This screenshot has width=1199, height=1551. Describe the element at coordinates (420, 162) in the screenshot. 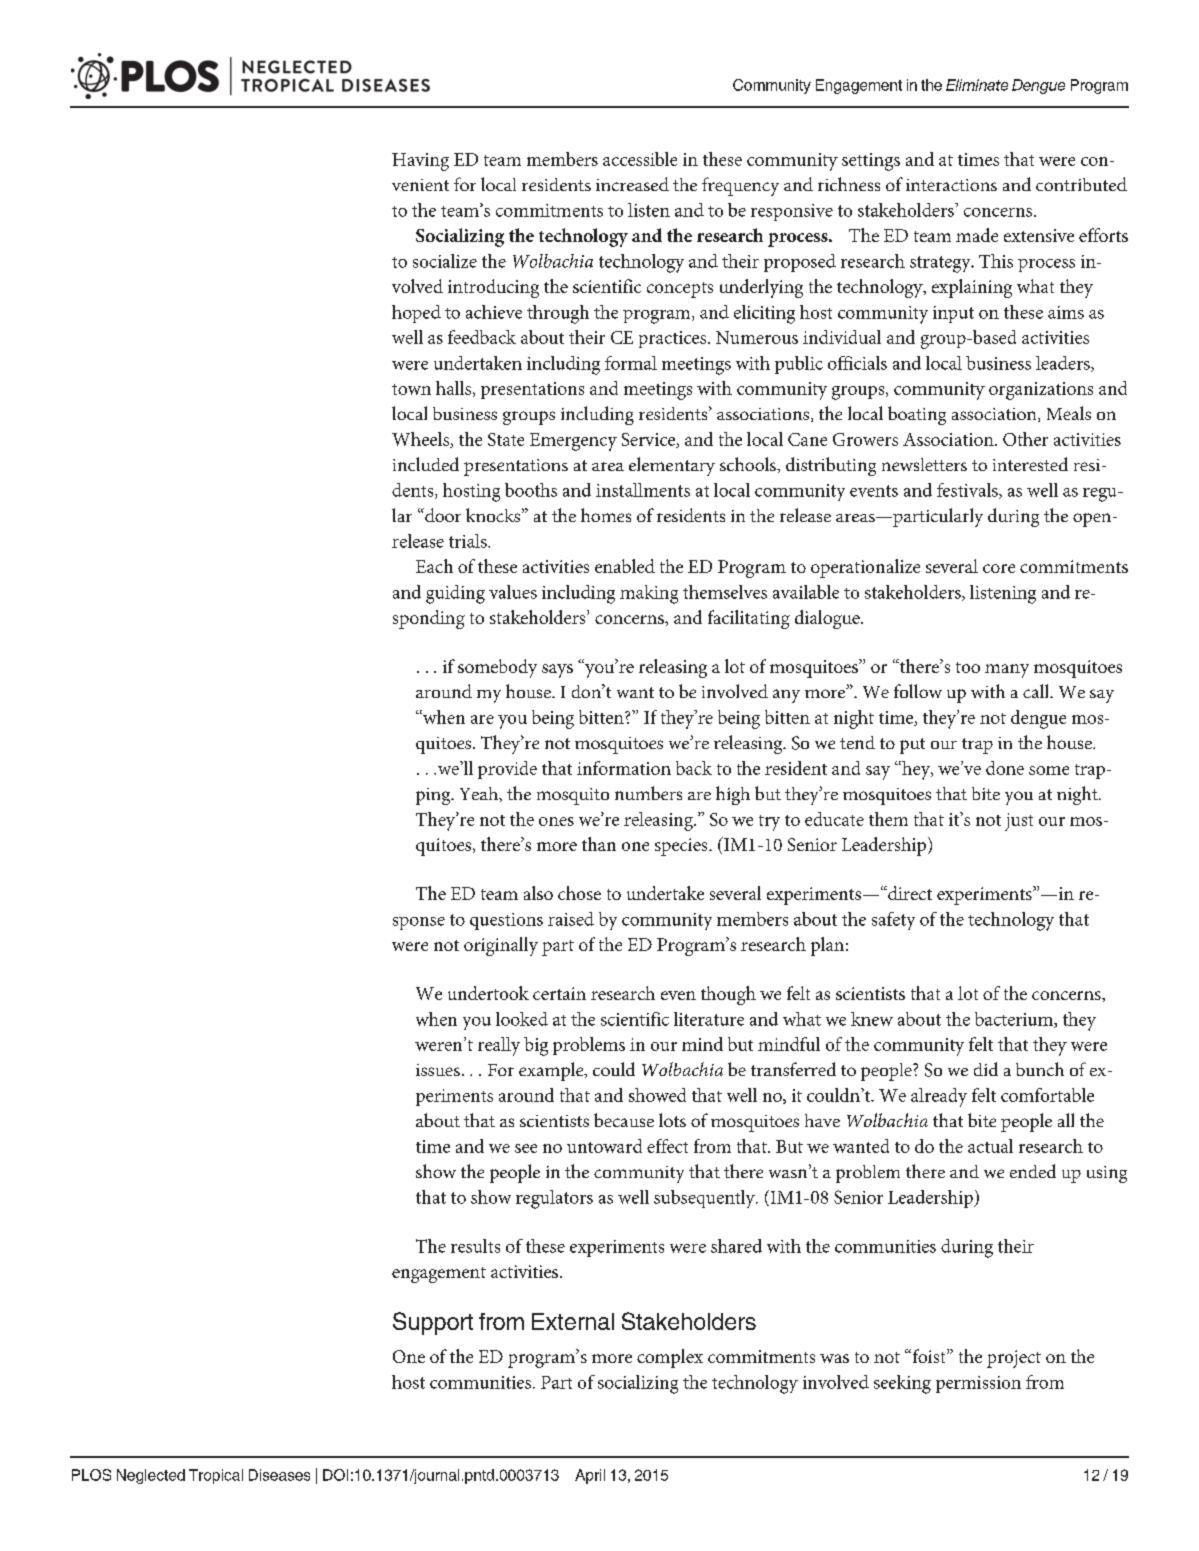

I see `Having` at that location.
